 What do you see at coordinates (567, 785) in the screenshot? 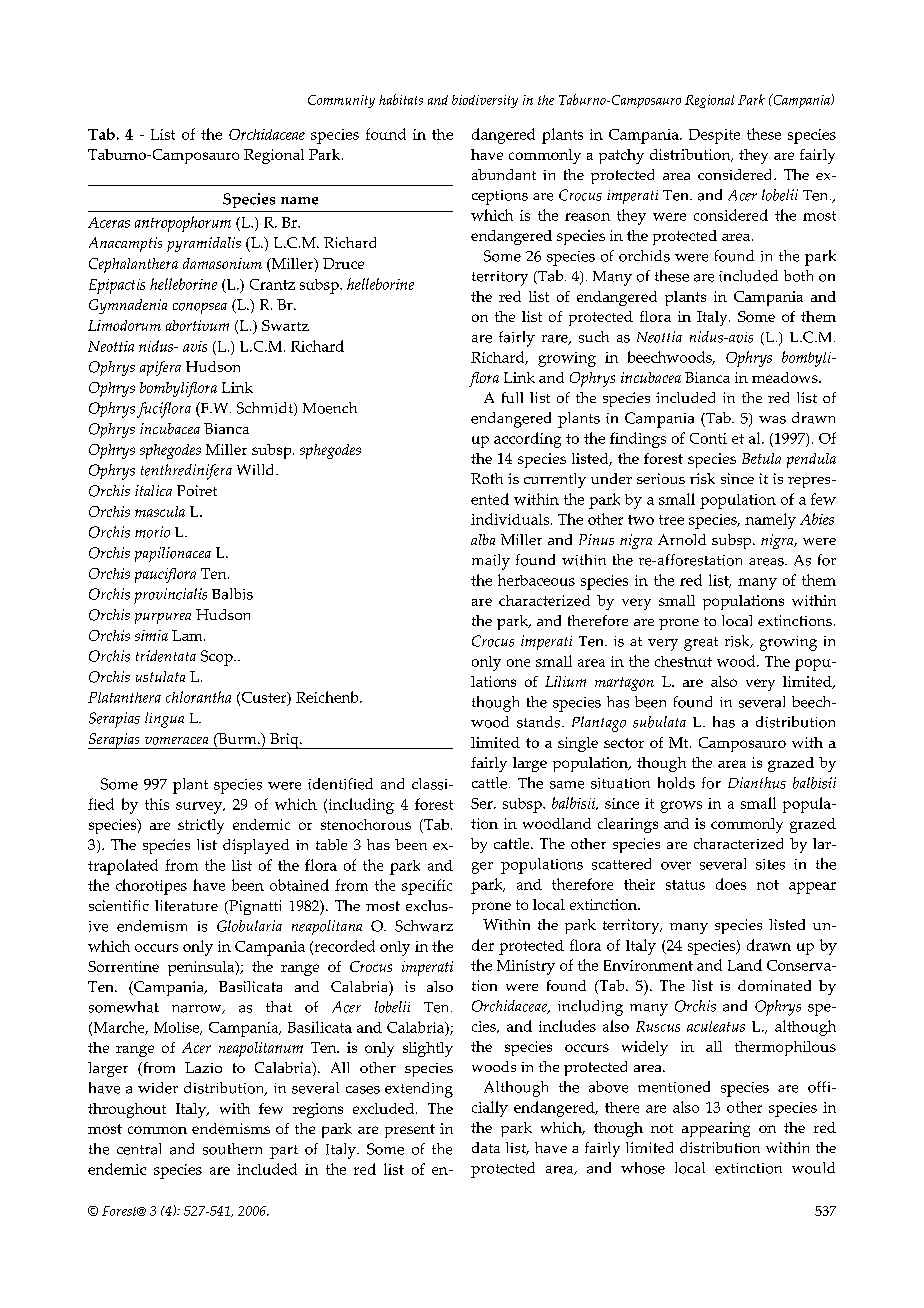
I see `same` at bounding box center [567, 785].
